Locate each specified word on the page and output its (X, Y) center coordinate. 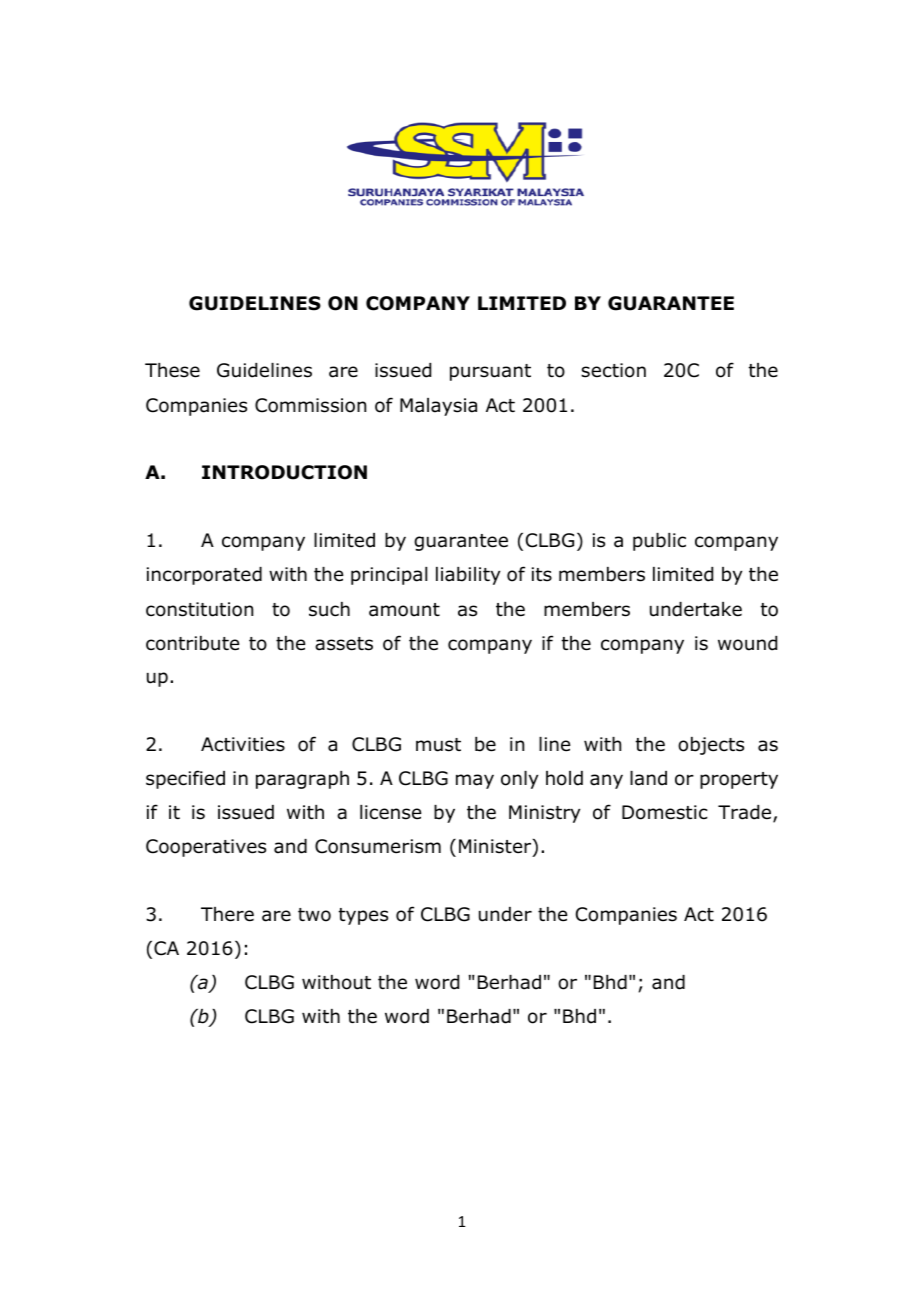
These (172, 370)
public (659, 542)
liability (468, 576)
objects (711, 746)
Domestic (664, 812)
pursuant (490, 372)
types (363, 916)
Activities (243, 744)
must (438, 745)
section (613, 370)
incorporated (204, 576)
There (227, 914)
